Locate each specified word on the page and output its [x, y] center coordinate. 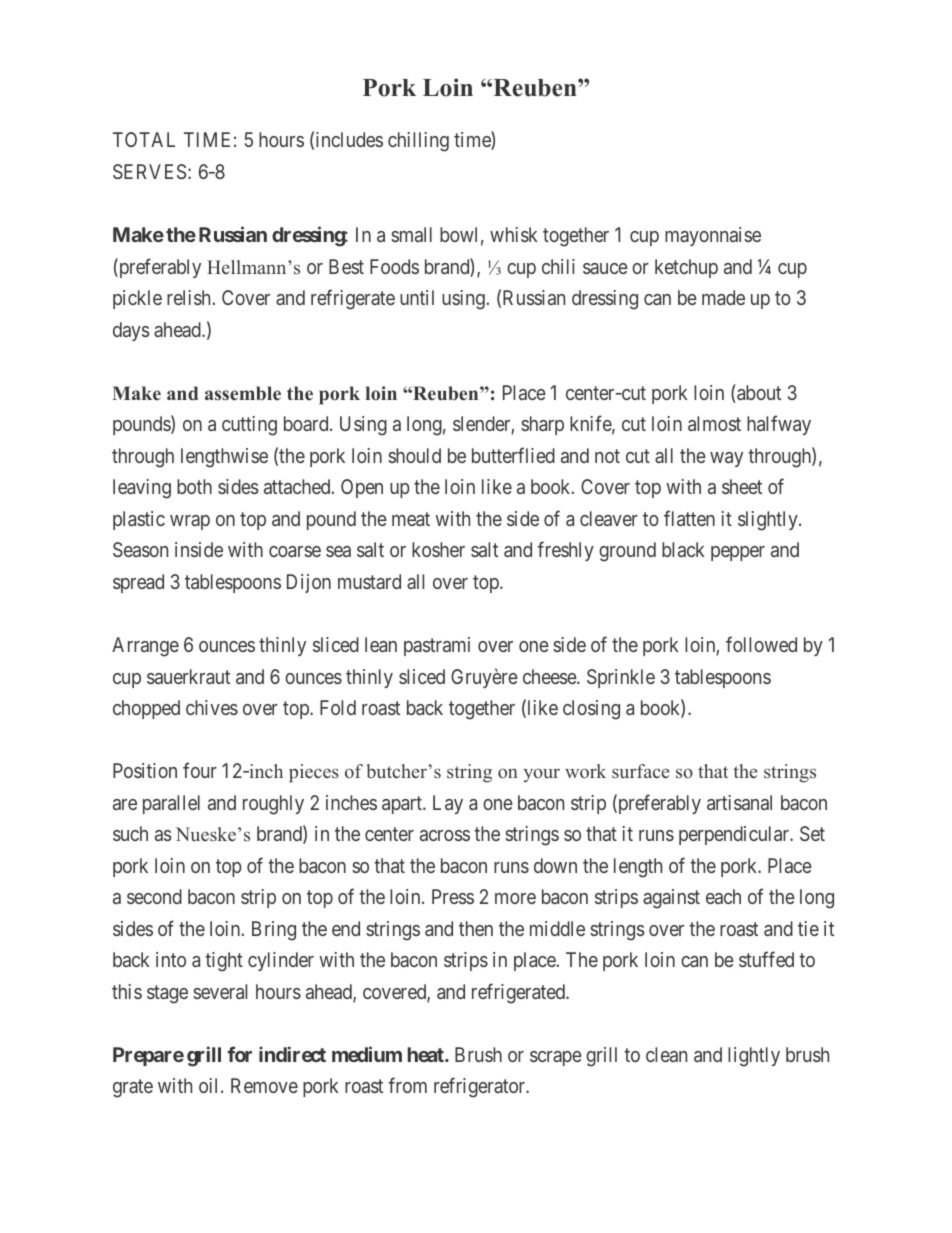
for [239, 1054]
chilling [418, 142]
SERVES [149, 171]
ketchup [686, 268]
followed [761, 644]
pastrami [437, 646]
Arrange [145, 647]
